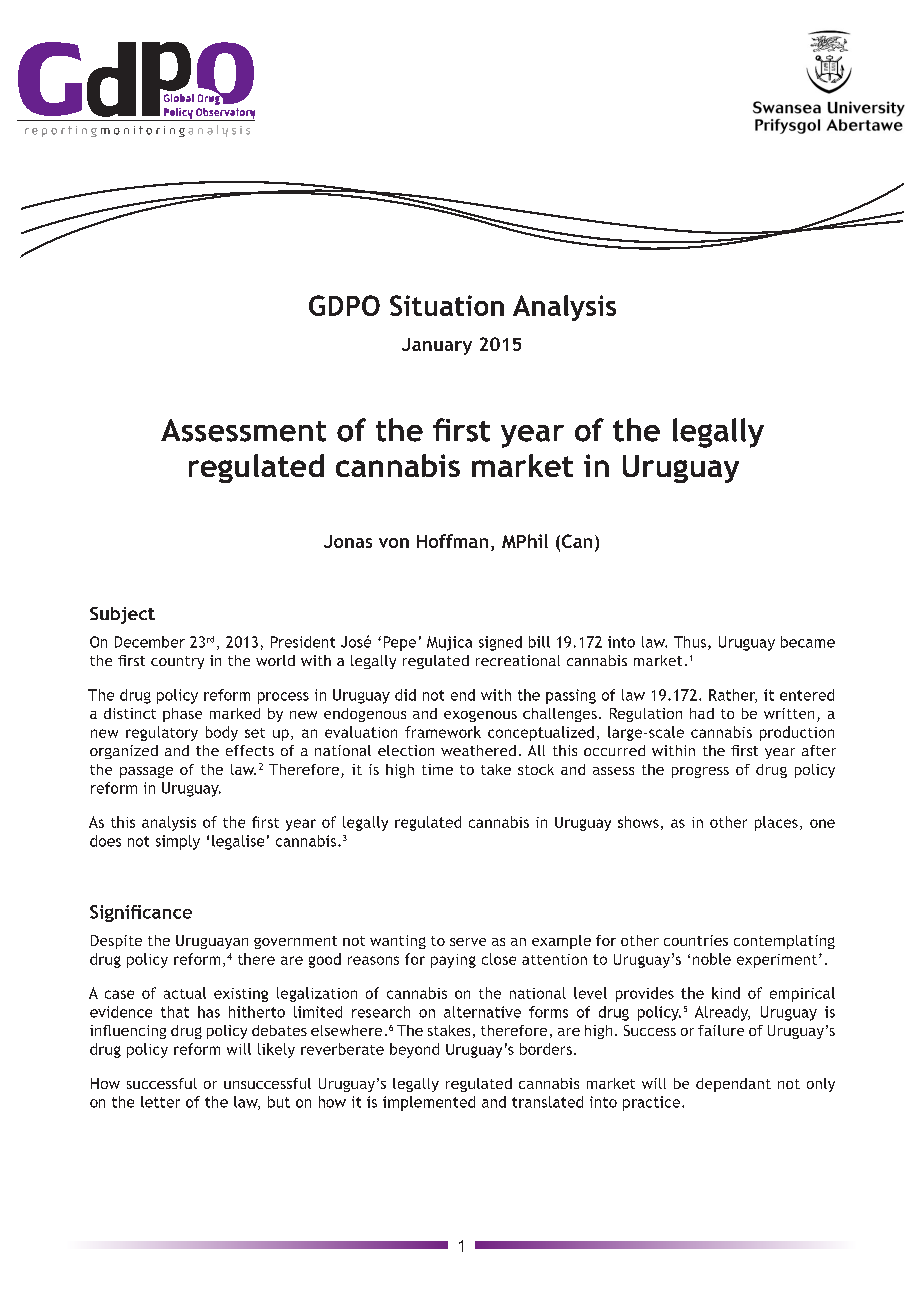 Image resolution: width=924 pixels, height=1308 pixels. I want to click on Situation, so click(447, 305).
